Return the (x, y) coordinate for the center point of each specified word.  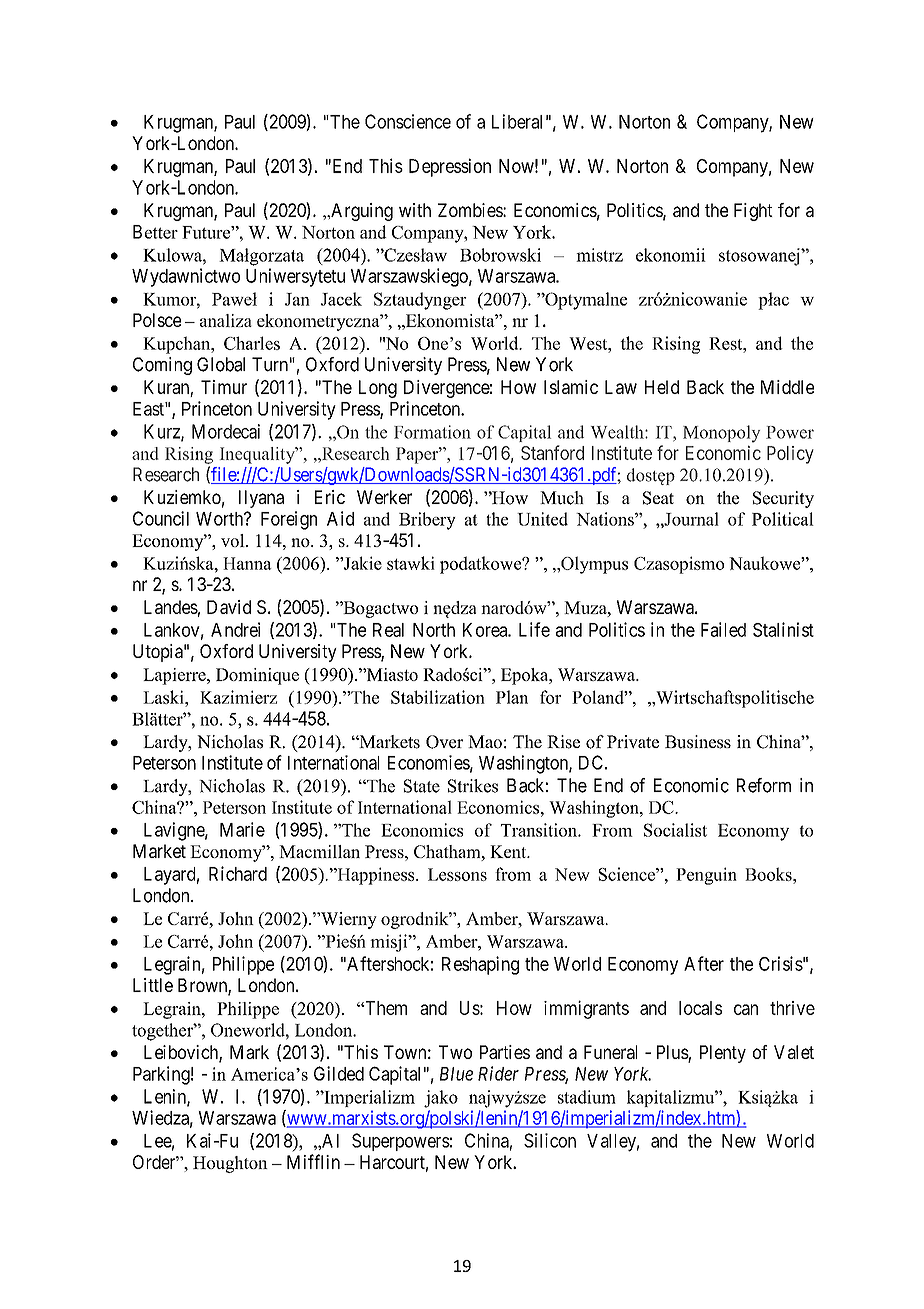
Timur (224, 387)
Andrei (235, 629)
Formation (432, 432)
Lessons (457, 874)
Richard (238, 873)
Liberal (517, 121)
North (434, 630)
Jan (297, 299)
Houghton (230, 1164)
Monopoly (721, 434)
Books (769, 874)
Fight (753, 212)
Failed (723, 629)
